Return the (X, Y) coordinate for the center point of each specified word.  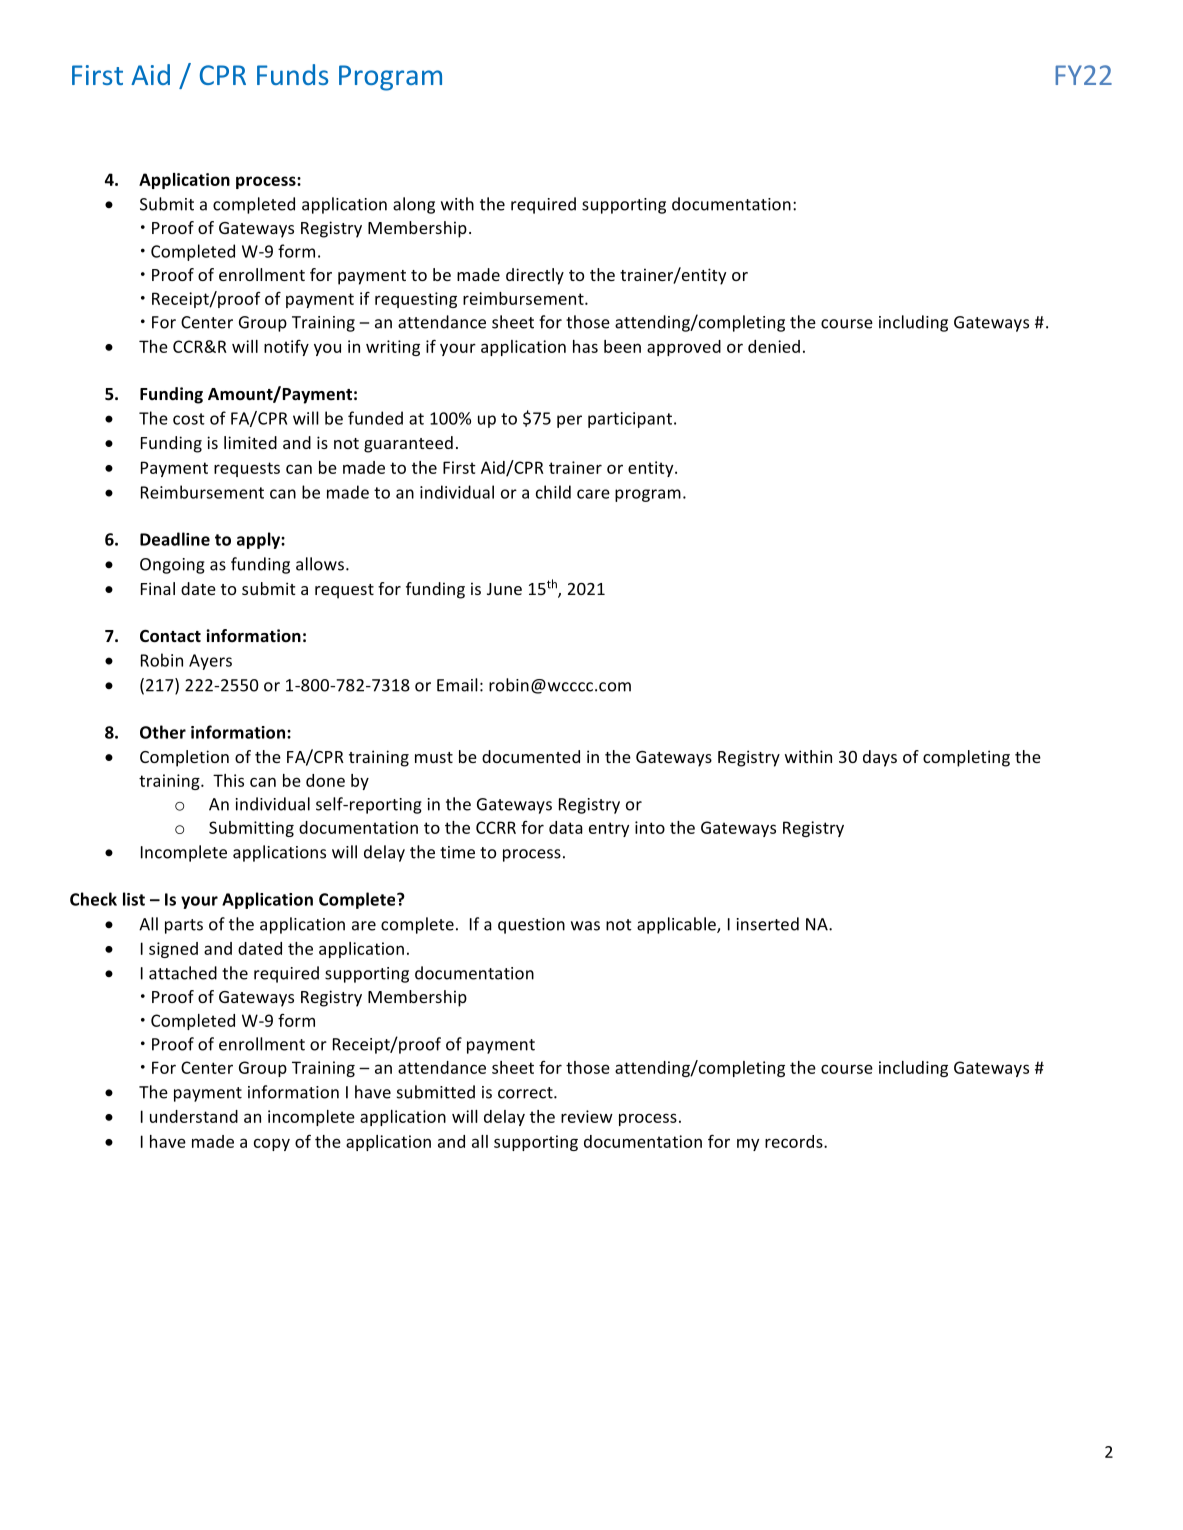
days (880, 758)
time (457, 852)
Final (158, 588)
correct (526, 1093)
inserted (768, 924)
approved (684, 348)
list (134, 899)
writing (393, 348)
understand (194, 1116)
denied (774, 346)
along (414, 205)
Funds (292, 74)
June (504, 589)
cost (189, 419)
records (795, 1141)
